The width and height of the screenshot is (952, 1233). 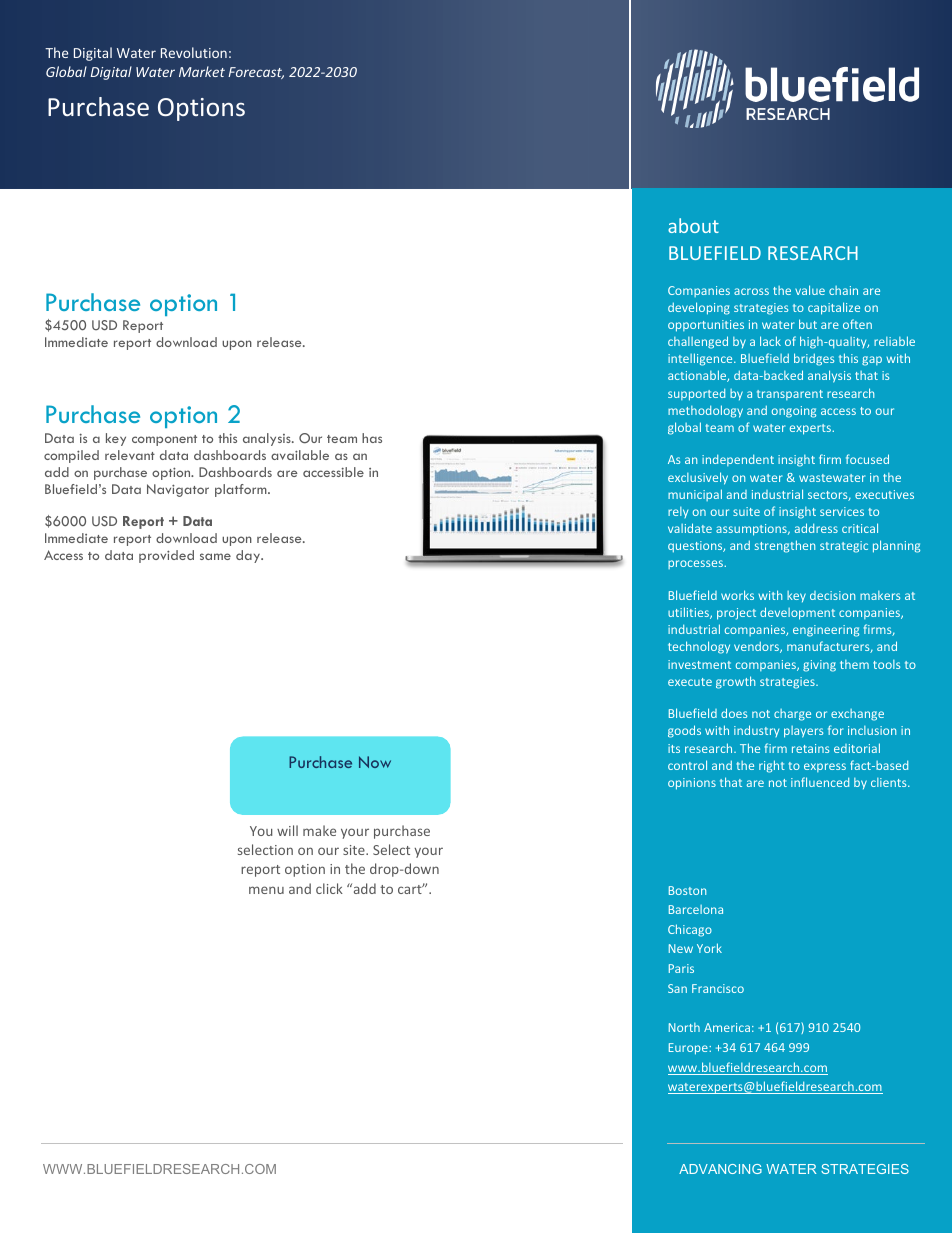 I want to click on ADVANCING, so click(x=720, y=1169).
